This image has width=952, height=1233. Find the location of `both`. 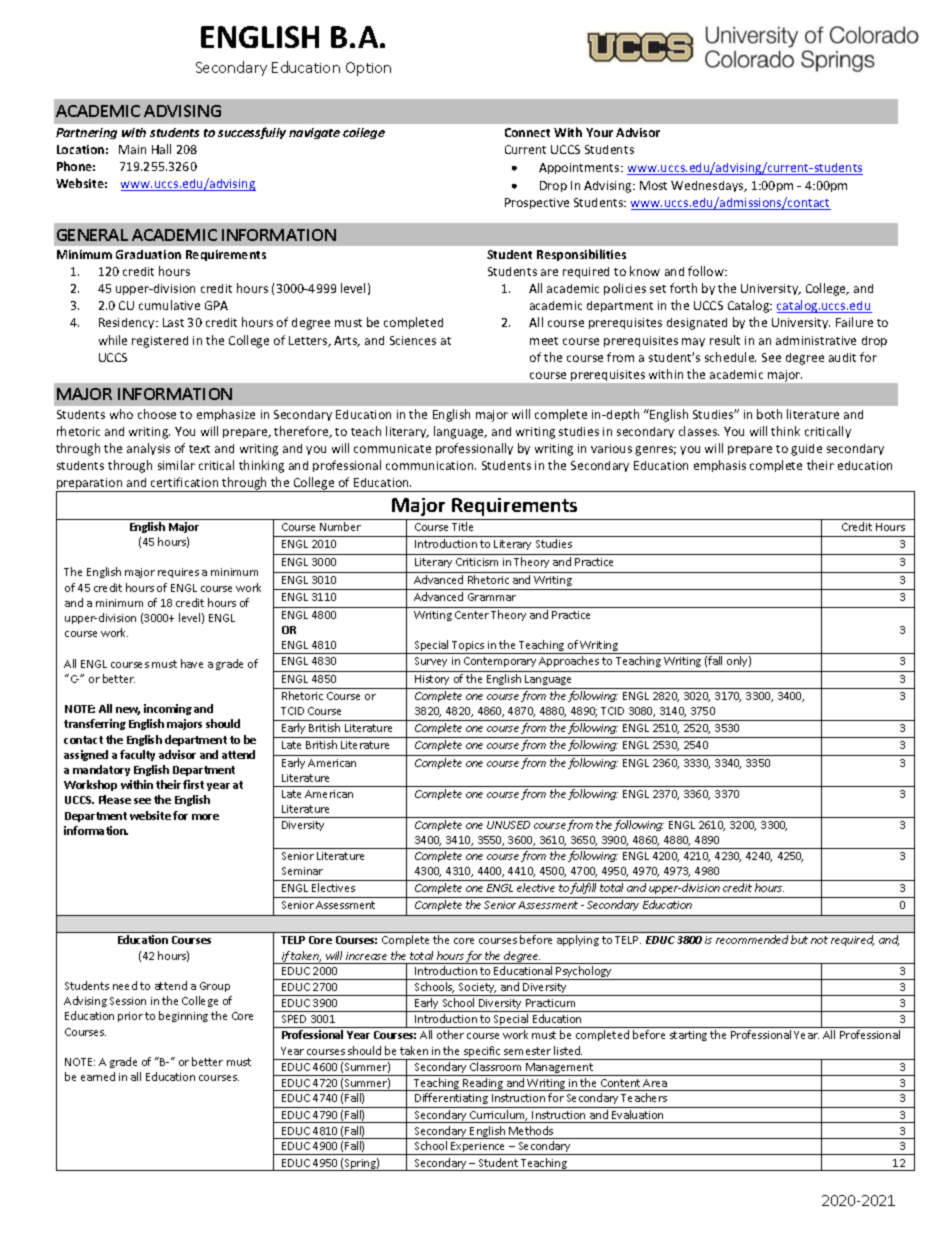

both is located at coordinates (769, 414).
